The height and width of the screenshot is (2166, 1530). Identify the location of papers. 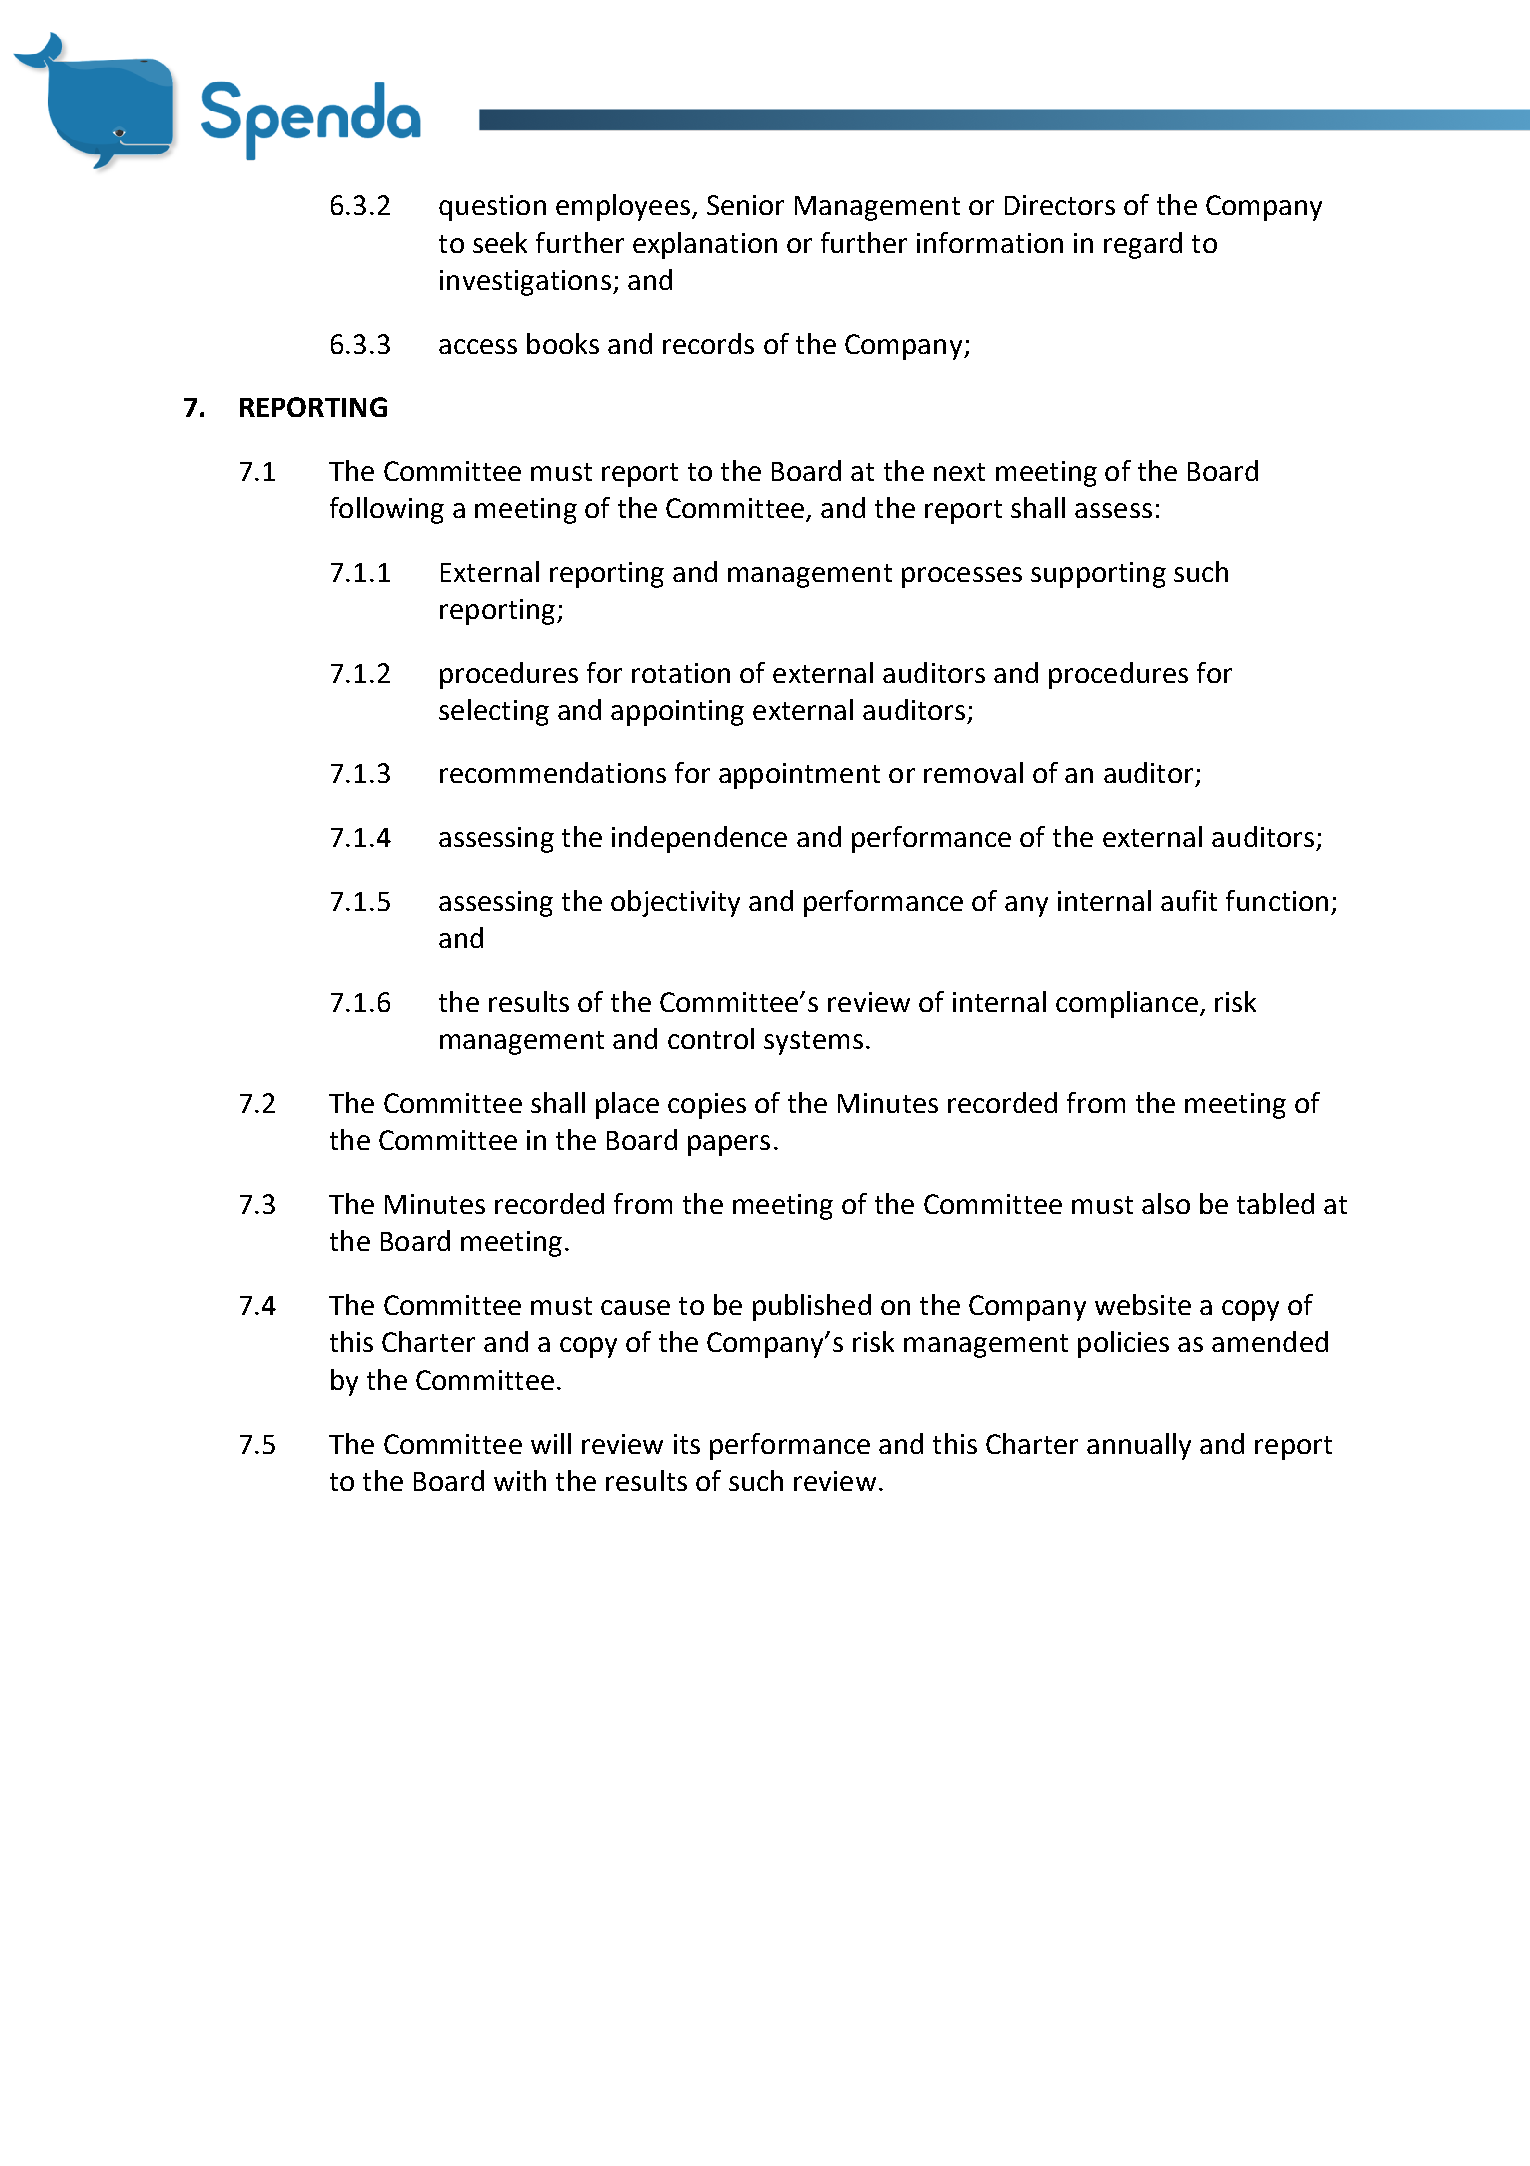
(729, 1145).
